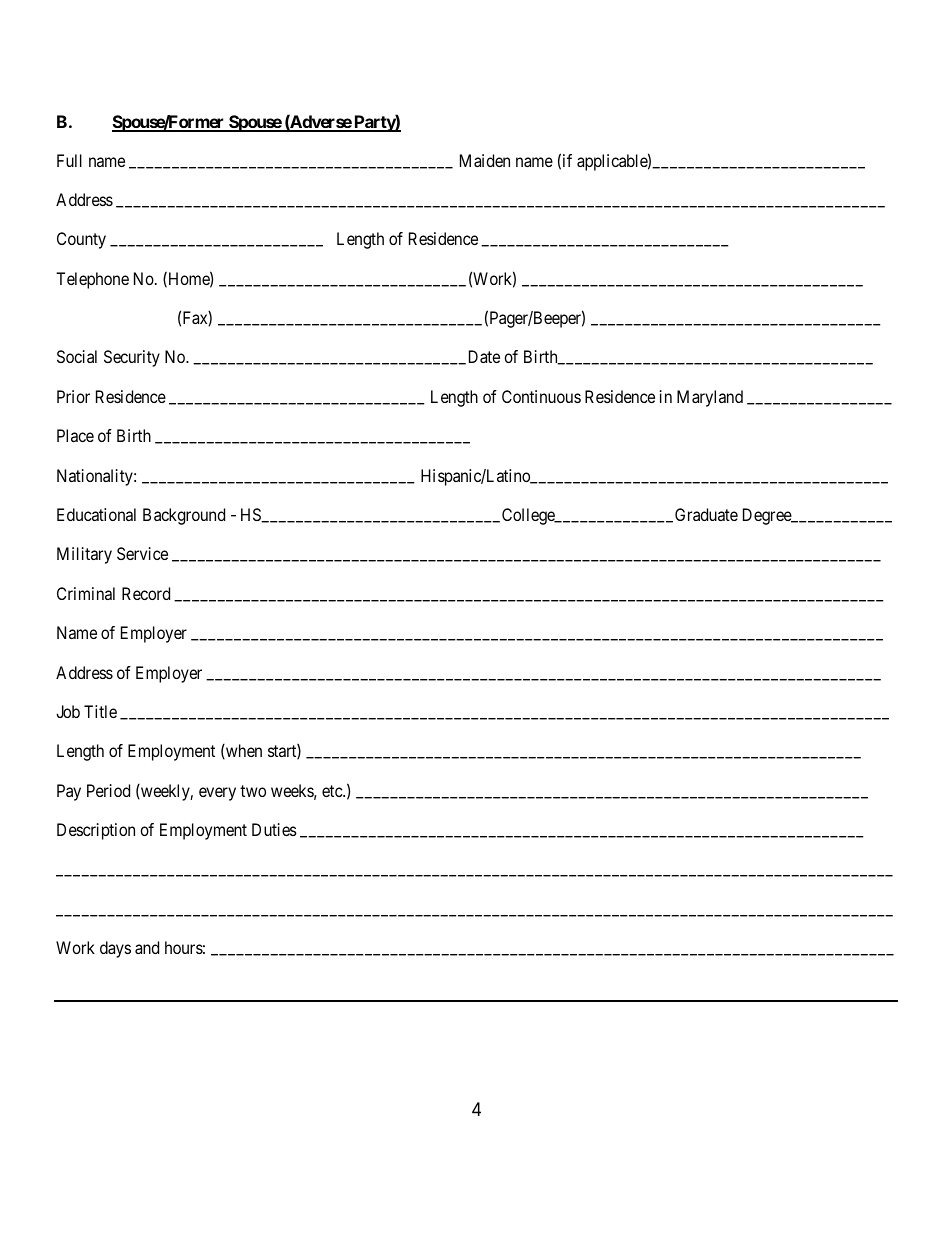 Image resolution: width=952 pixels, height=1233 pixels. What do you see at coordinates (710, 398) in the screenshot?
I see `Maryland` at bounding box center [710, 398].
